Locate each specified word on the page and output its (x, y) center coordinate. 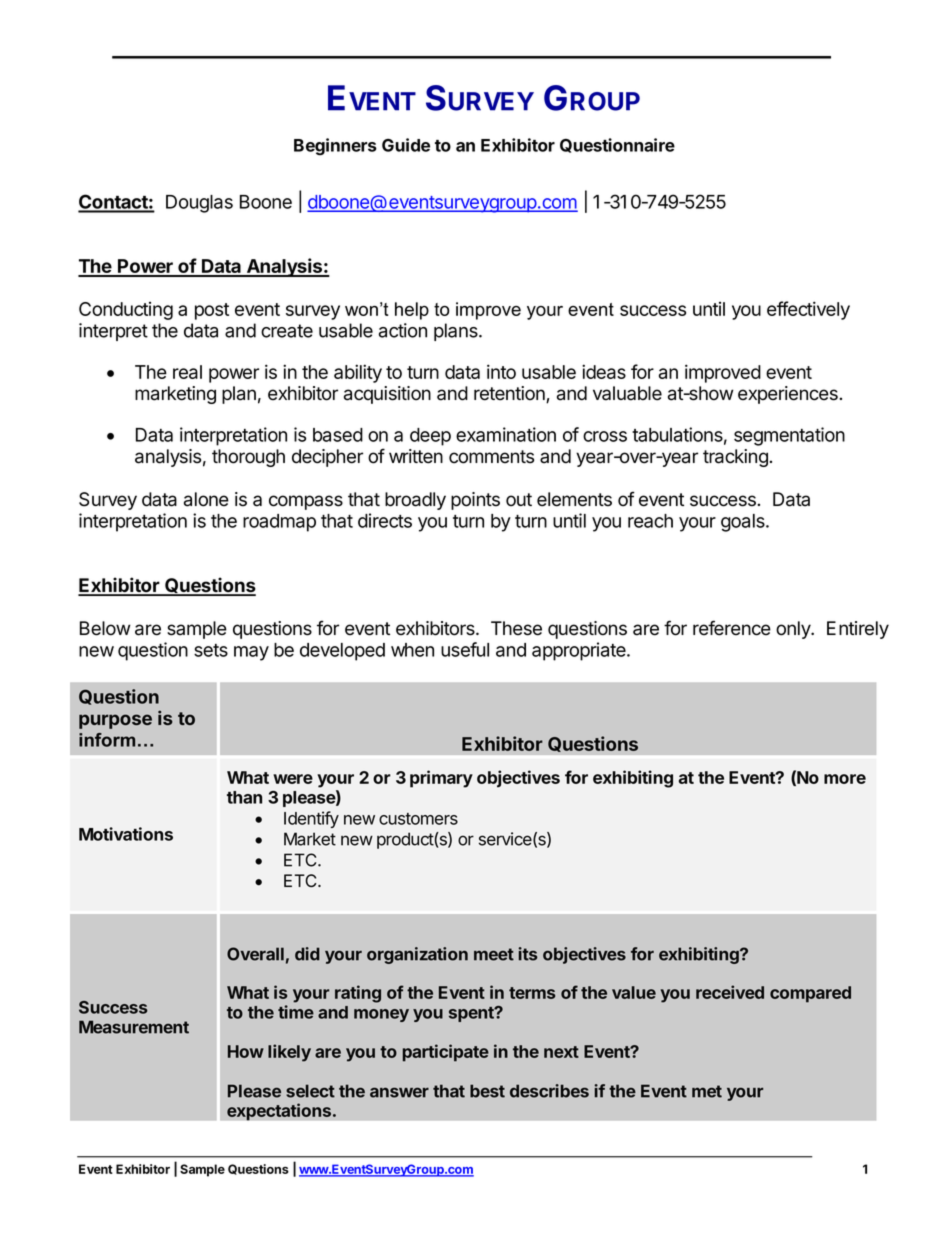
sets (211, 650)
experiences (789, 395)
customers (418, 819)
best (487, 1091)
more (845, 779)
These (516, 628)
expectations (279, 1112)
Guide (406, 145)
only (794, 630)
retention (510, 394)
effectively (808, 310)
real (187, 372)
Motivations (126, 834)
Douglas (199, 204)
